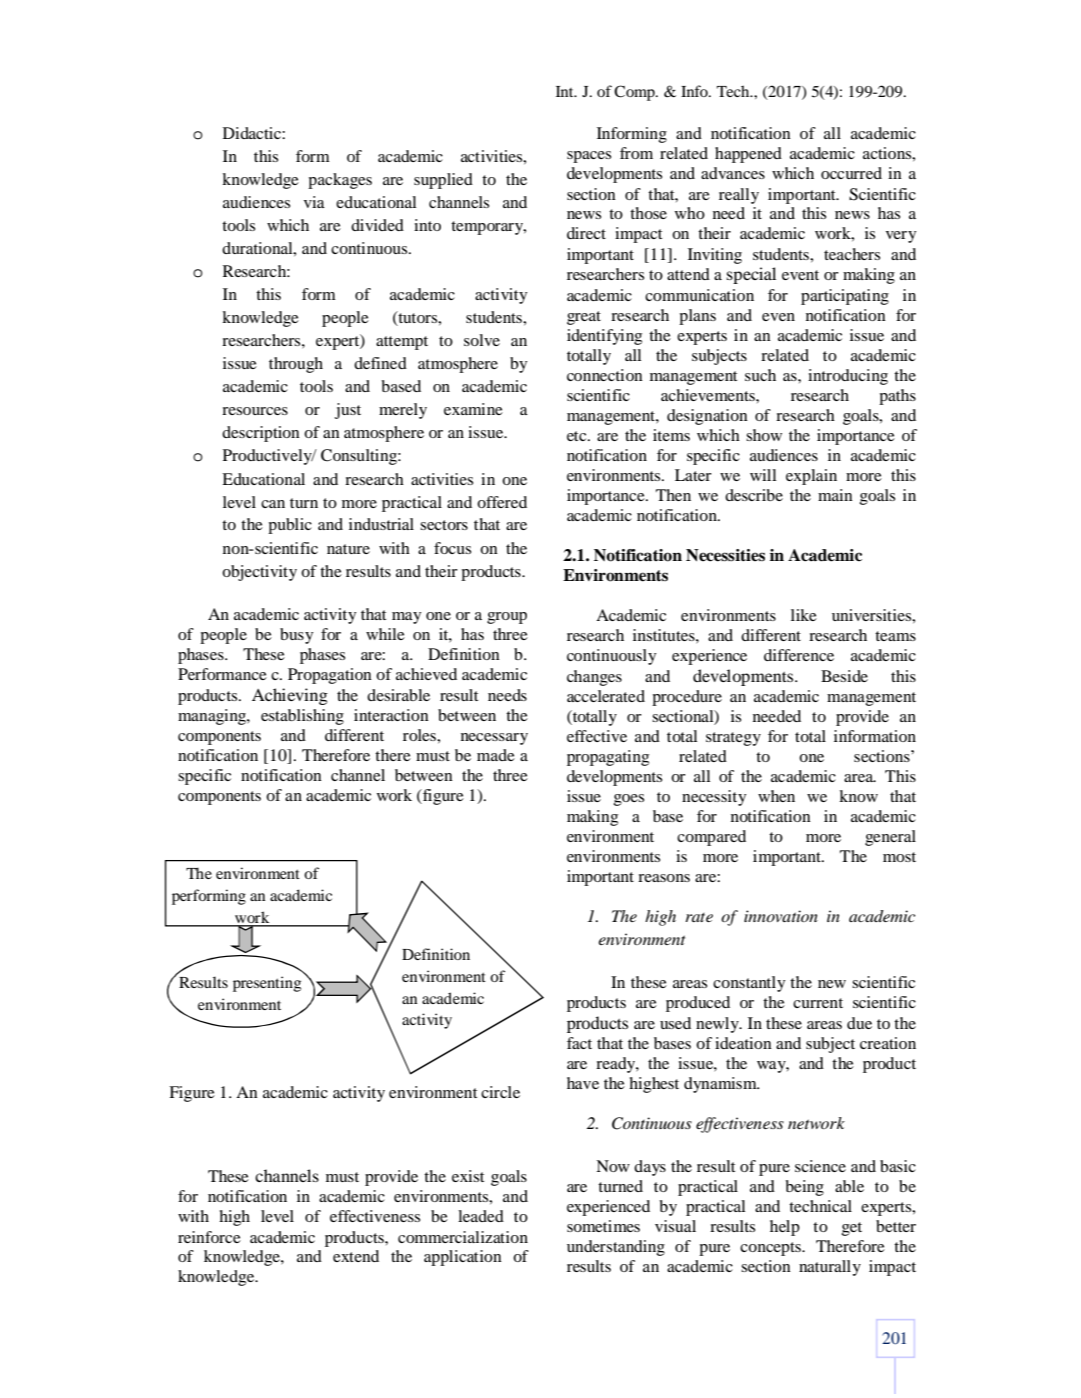 The width and height of the screenshot is (1081, 1398). What do you see at coordinates (851, 173) in the screenshot?
I see `occurred` at bounding box center [851, 173].
